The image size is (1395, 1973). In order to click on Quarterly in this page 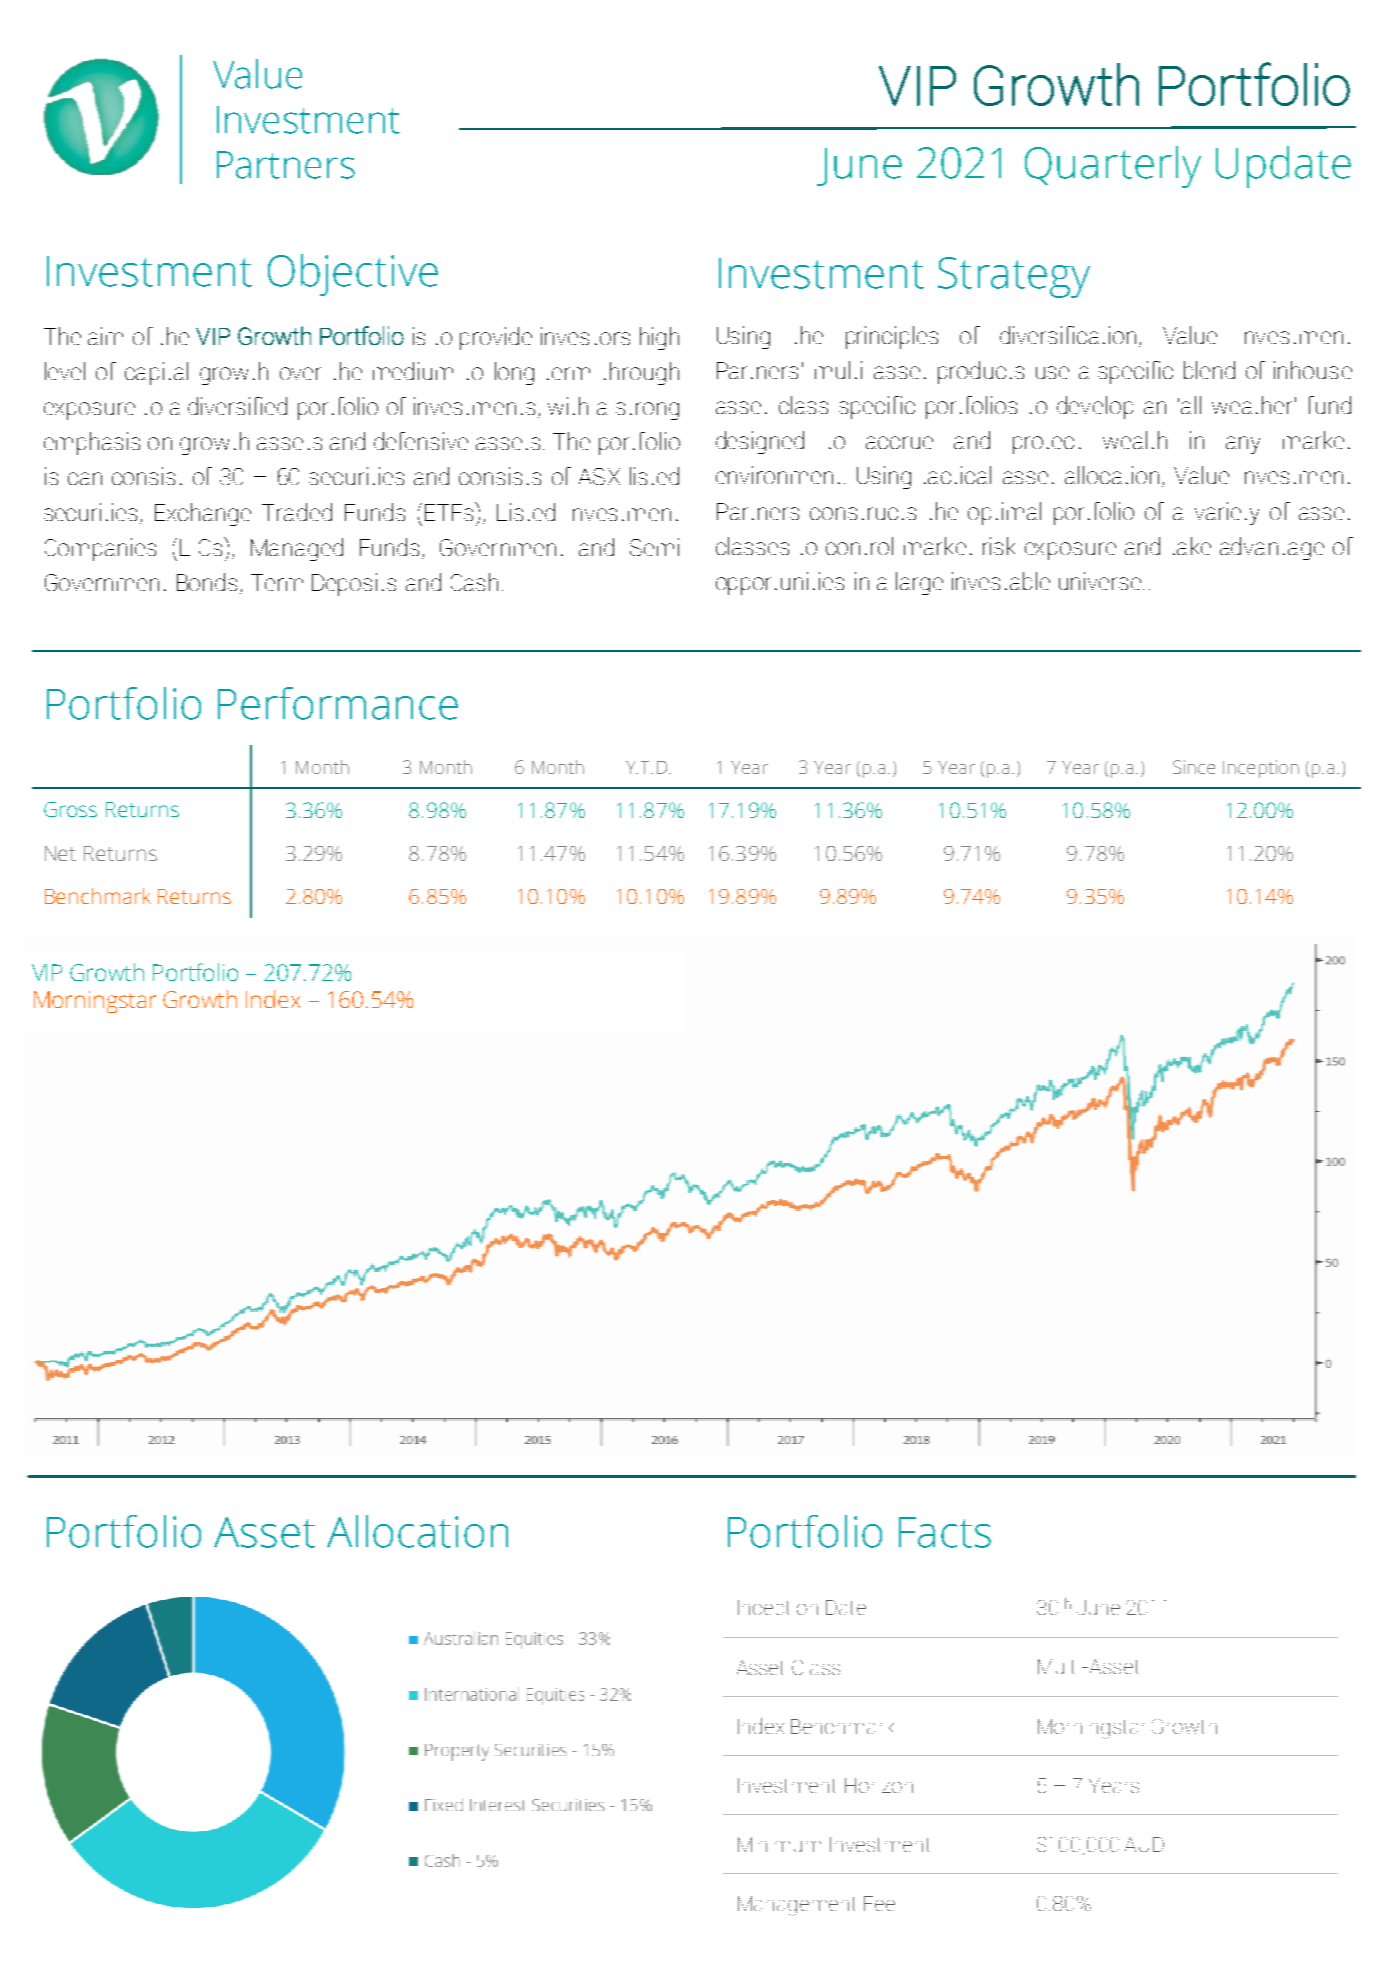, I will do `click(1113, 167)`.
